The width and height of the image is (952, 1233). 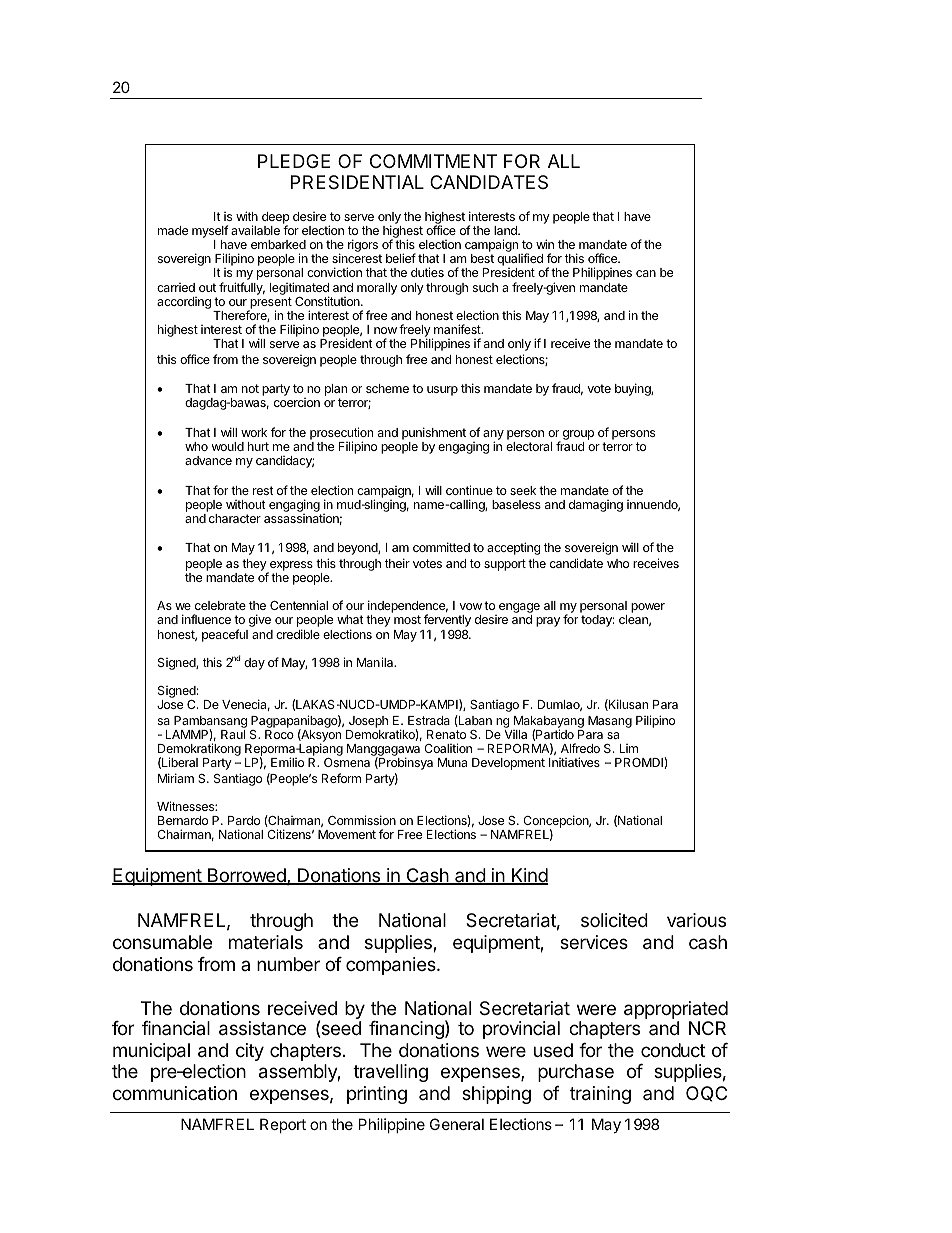 What do you see at coordinates (225, 635) in the image?
I see `peaceful` at bounding box center [225, 635].
